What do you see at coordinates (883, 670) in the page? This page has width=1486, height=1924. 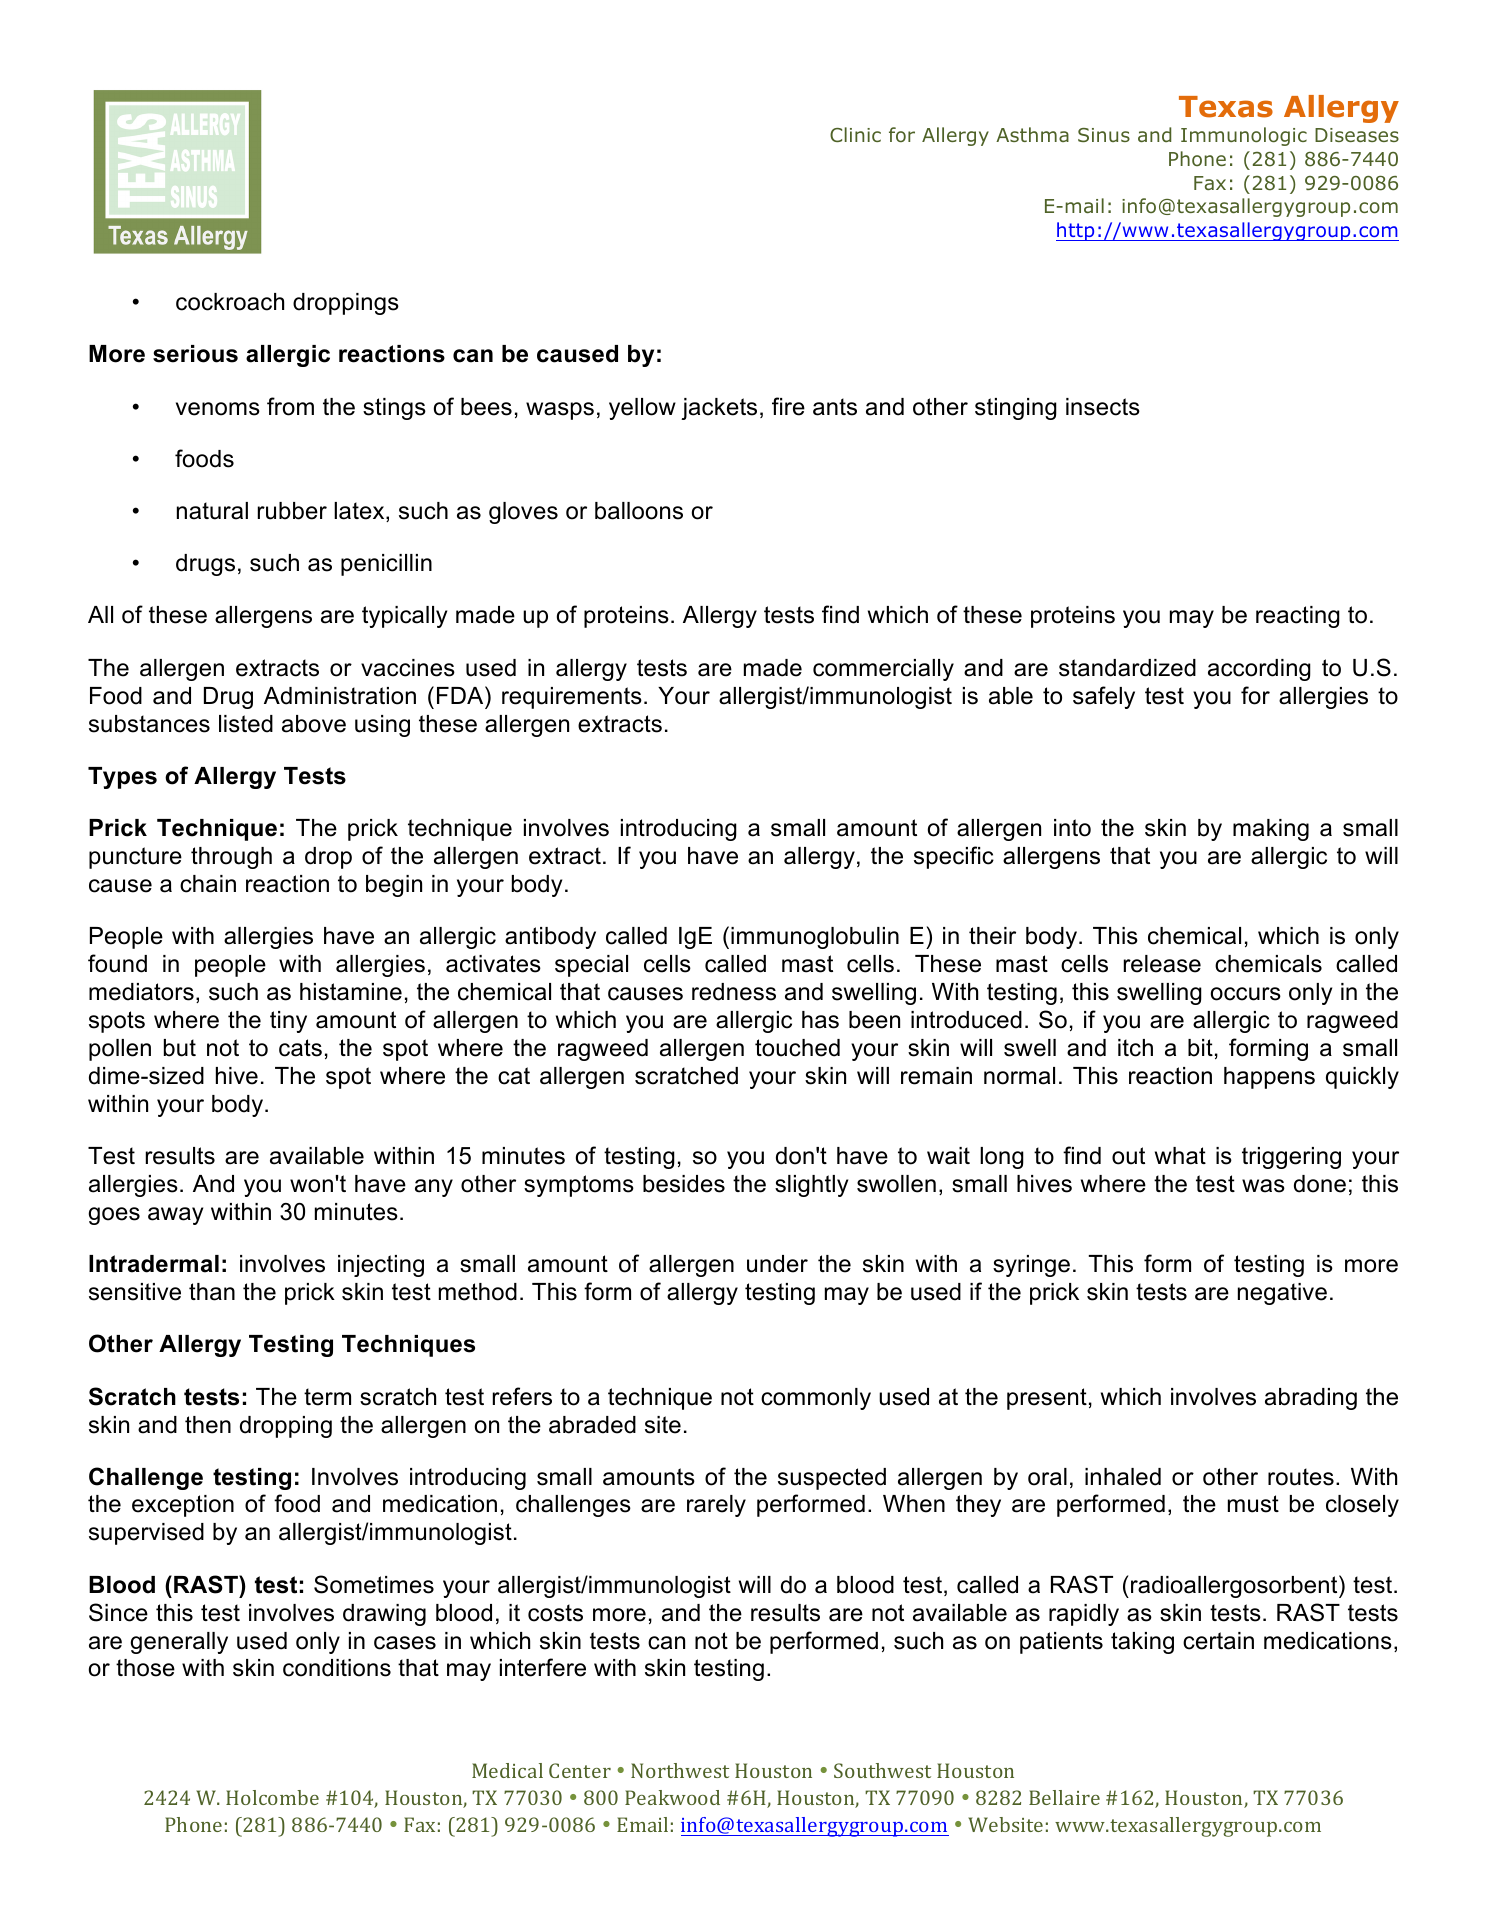 I see `commercially` at bounding box center [883, 670].
